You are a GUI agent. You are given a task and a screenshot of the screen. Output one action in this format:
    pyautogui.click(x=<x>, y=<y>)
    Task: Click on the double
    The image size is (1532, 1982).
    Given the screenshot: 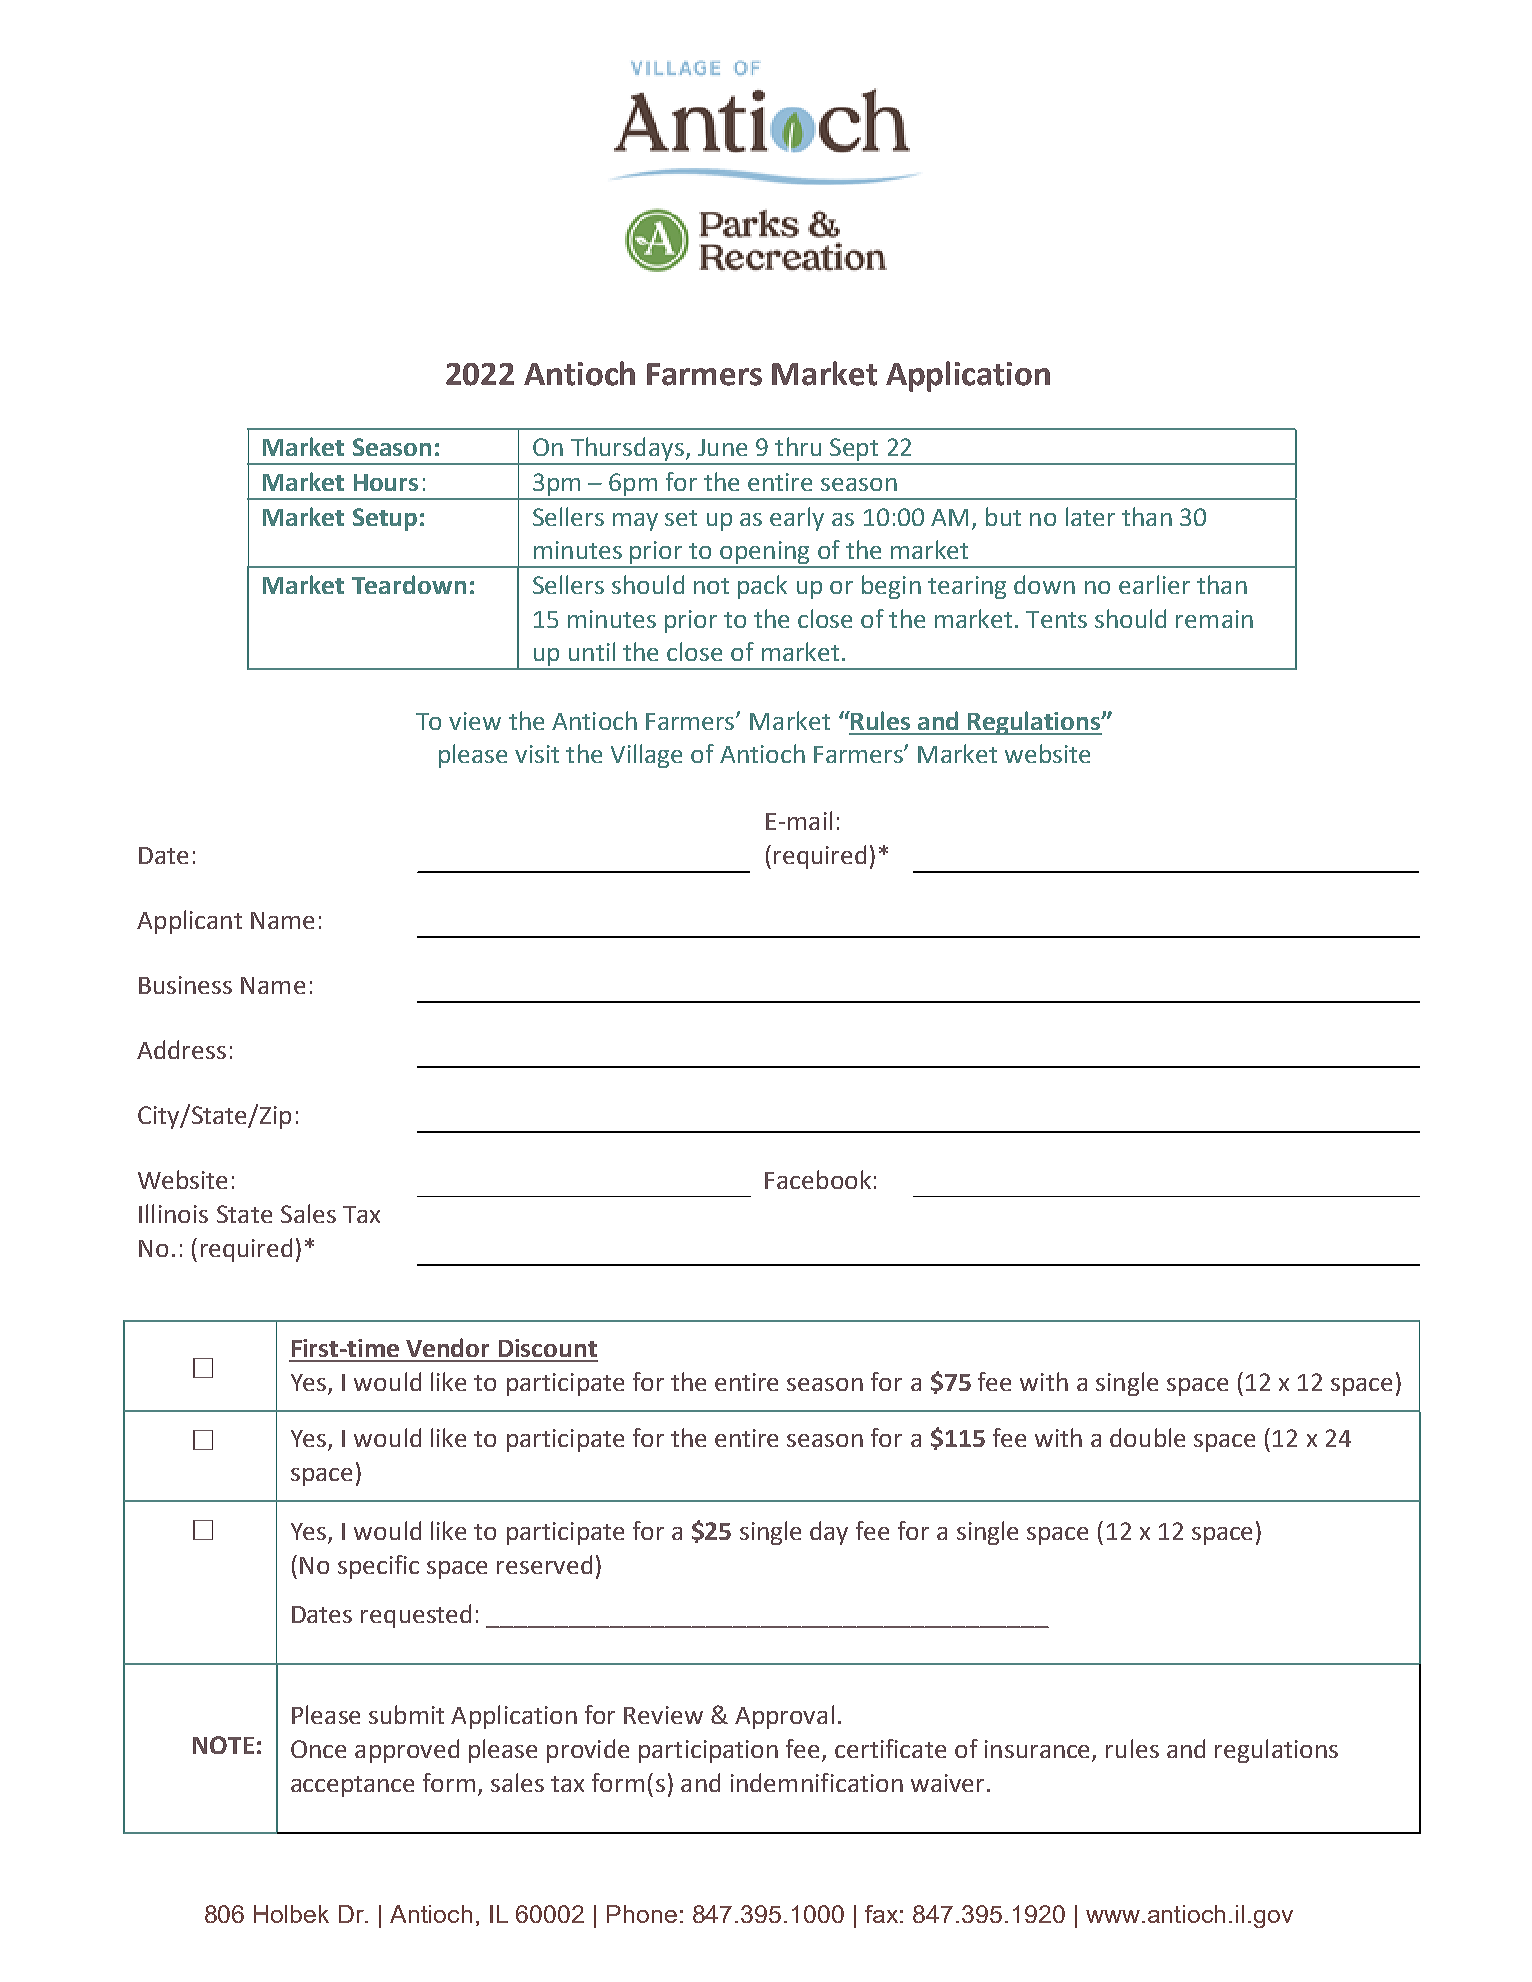 What is the action you would take?
    pyautogui.click(x=1147, y=1437)
